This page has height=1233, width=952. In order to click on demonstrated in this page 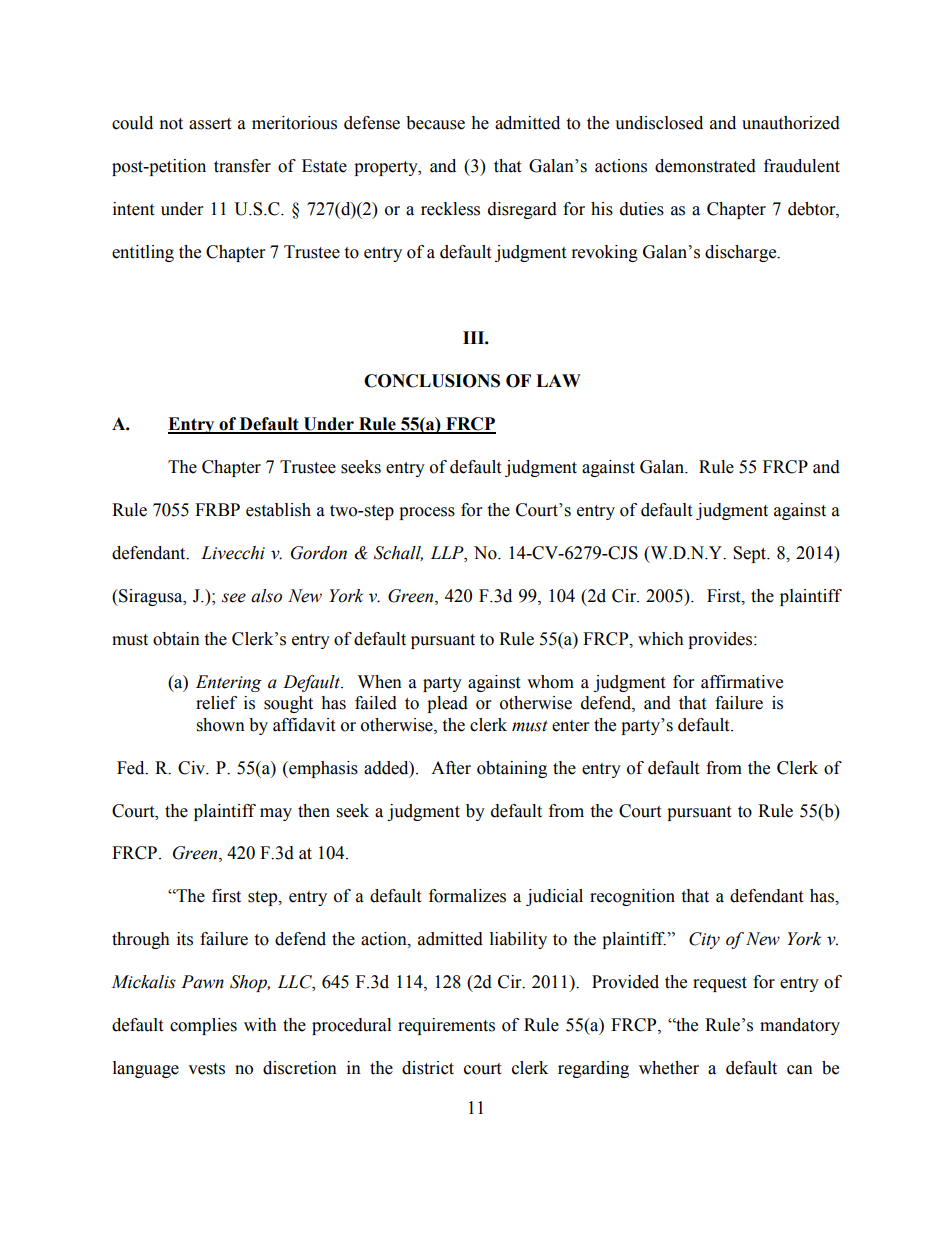, I will do `click(705, 166)`.
